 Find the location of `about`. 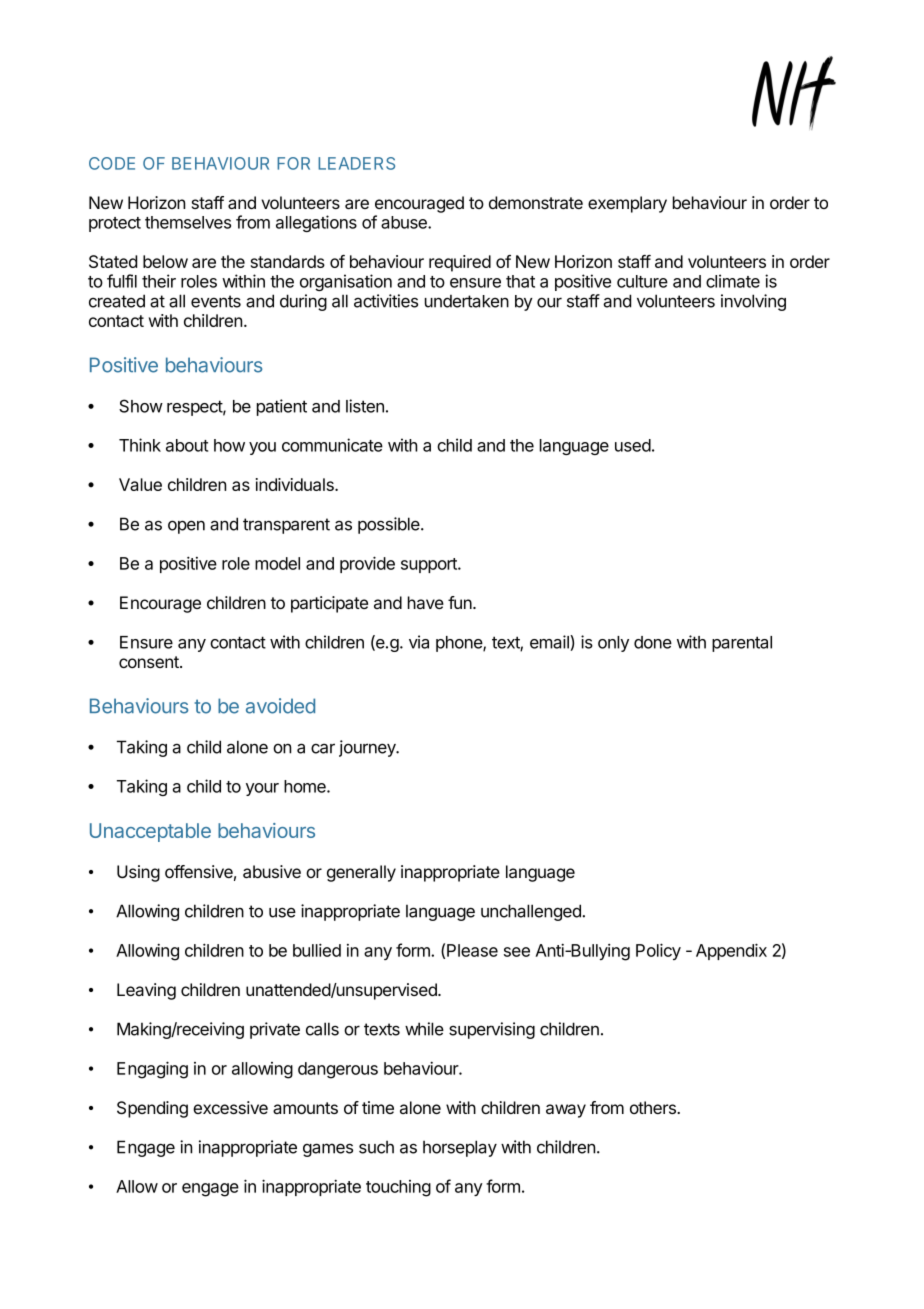

about is located at coordinates (187, 445).
